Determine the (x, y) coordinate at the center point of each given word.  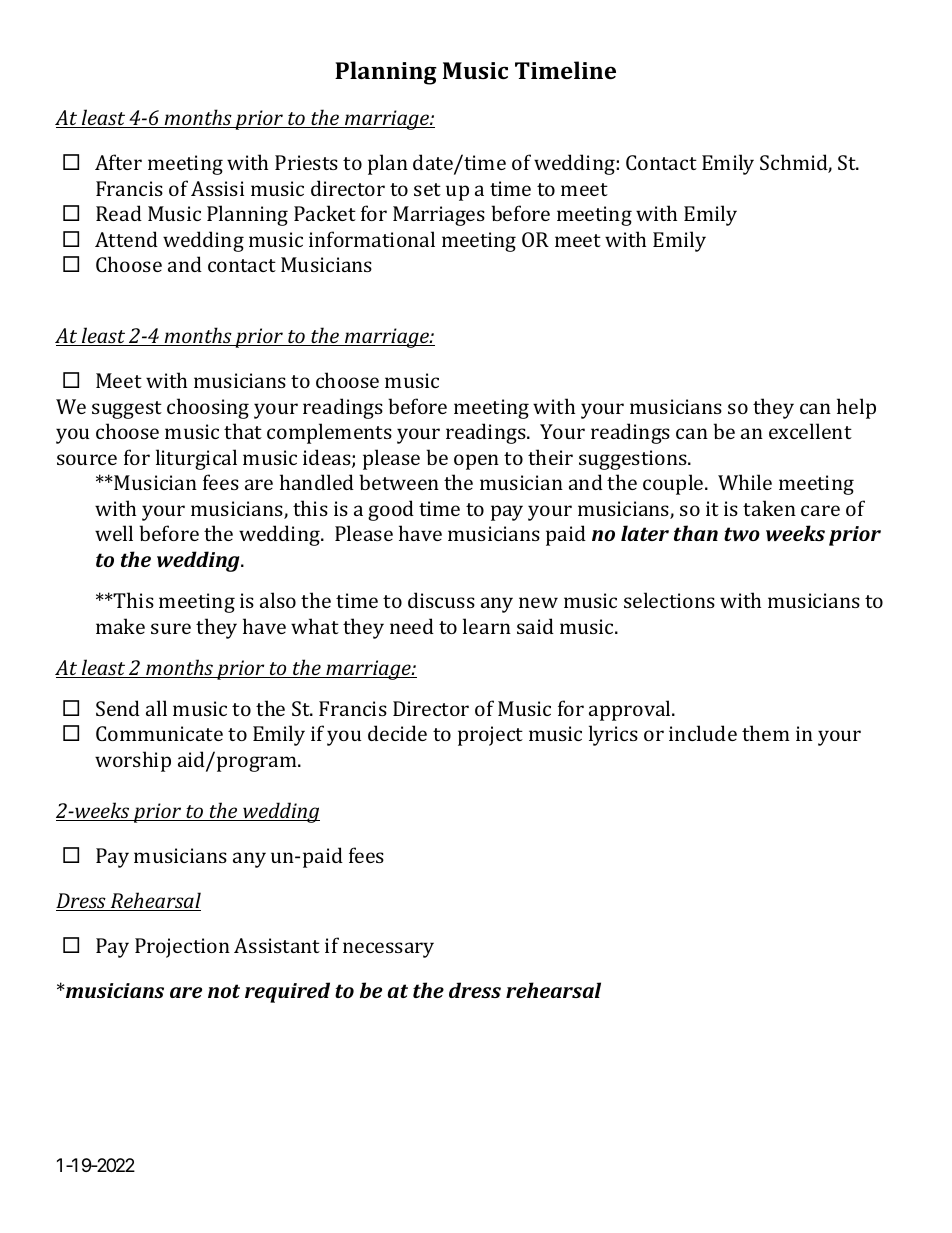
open (476, 462)
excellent (810, 431)
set (427, 189)
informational (372, 239)
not (224, 991)
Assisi (217, 188)
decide (397, 733)
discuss (441, 600)
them (766, 733)
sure (171, 628)
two (742, 534)
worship (133, 761)
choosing (208, 408)
